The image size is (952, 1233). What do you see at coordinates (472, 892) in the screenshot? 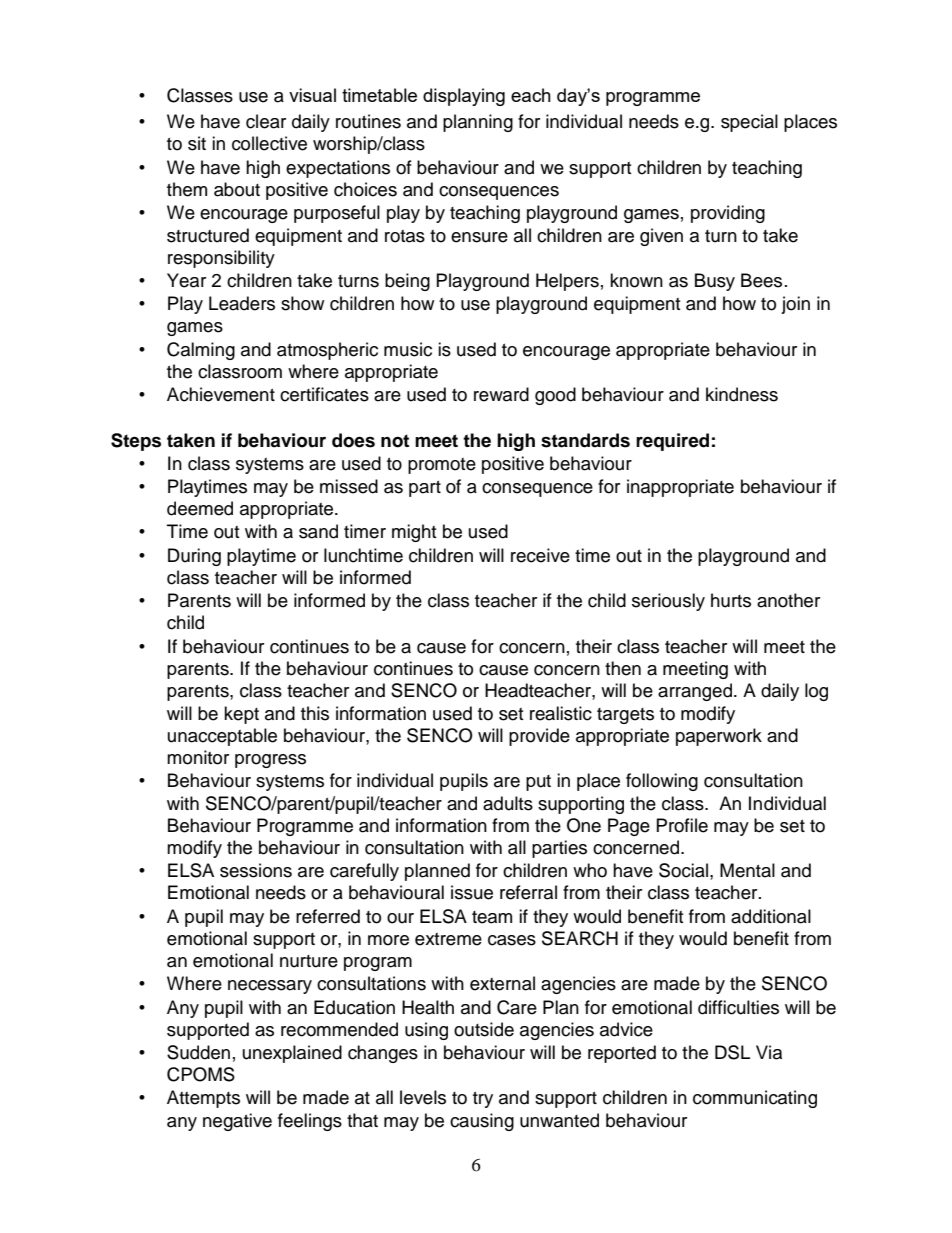
I see `issue` at bounding box center [472, 892].
